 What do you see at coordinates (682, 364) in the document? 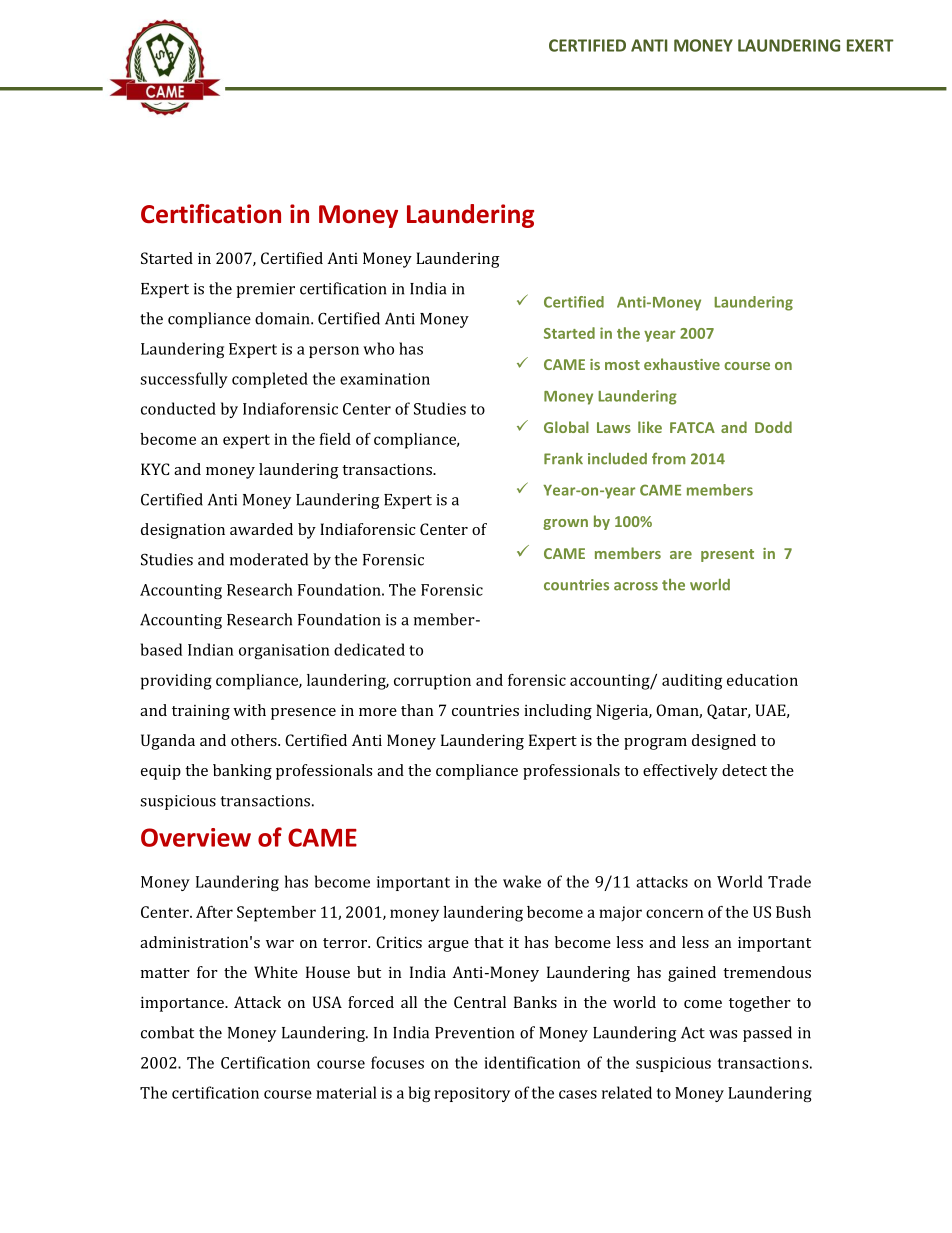
I see `exhaustive` at bounding box center [682, 364].
